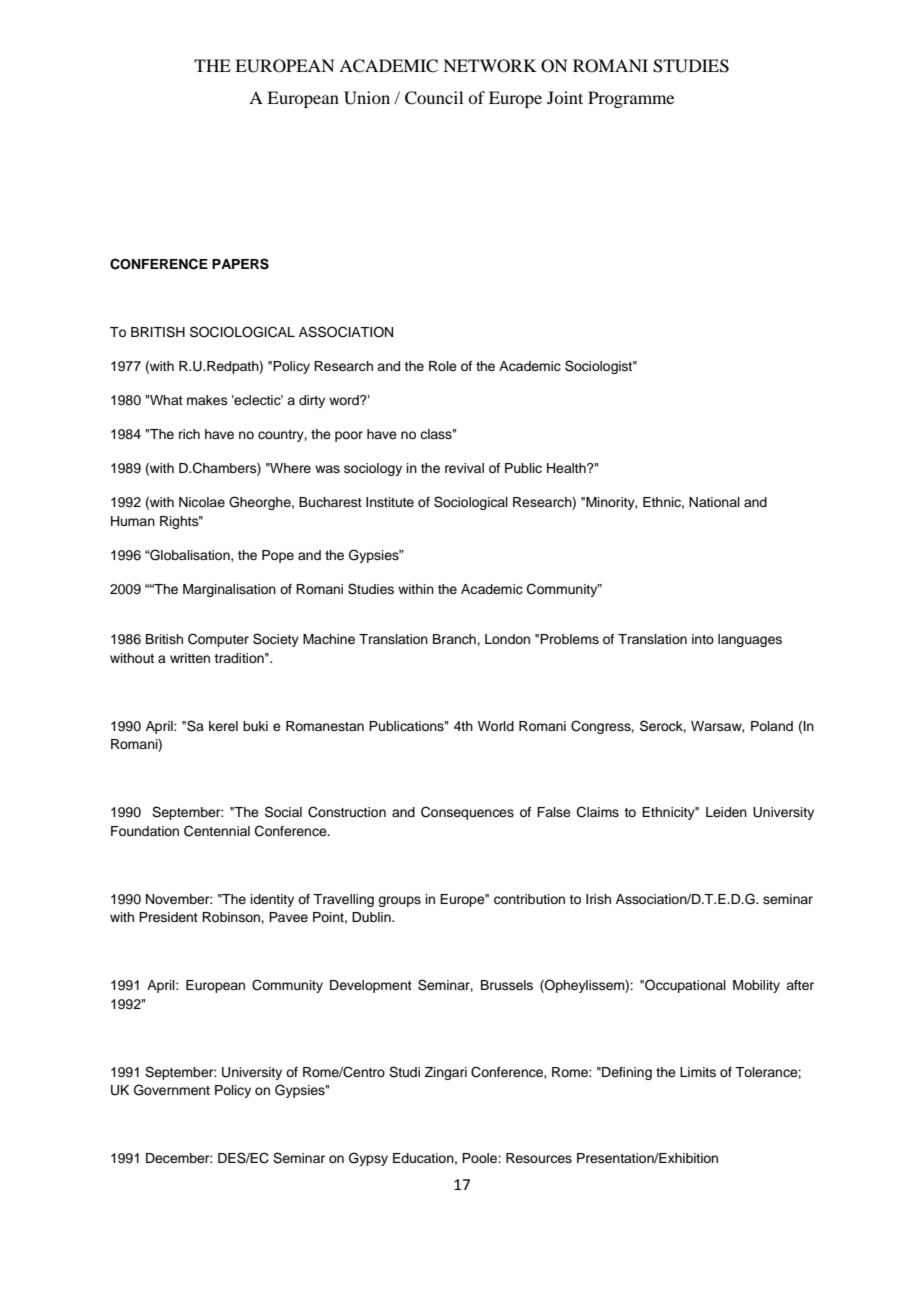 The image size is (924, 1308). What do you see at coordinates (631, 99) in the screenshot?
I see `Programme` at bounding box center [631, 99].
